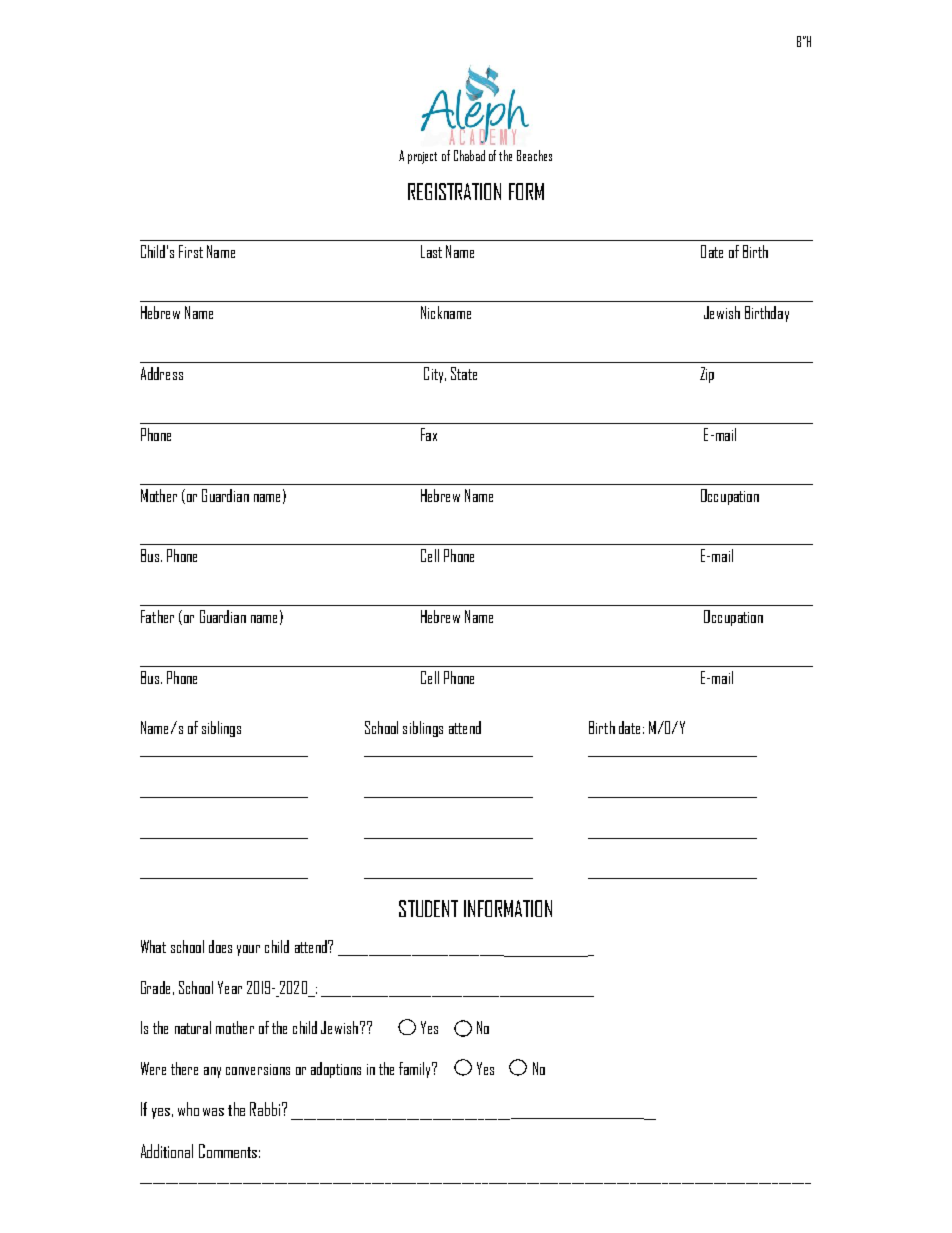 This page has width=952, height=1233. What do you see at coordinates (428, 908) in the page?
I see `STUDENT` at bounding box center [428, 908].
